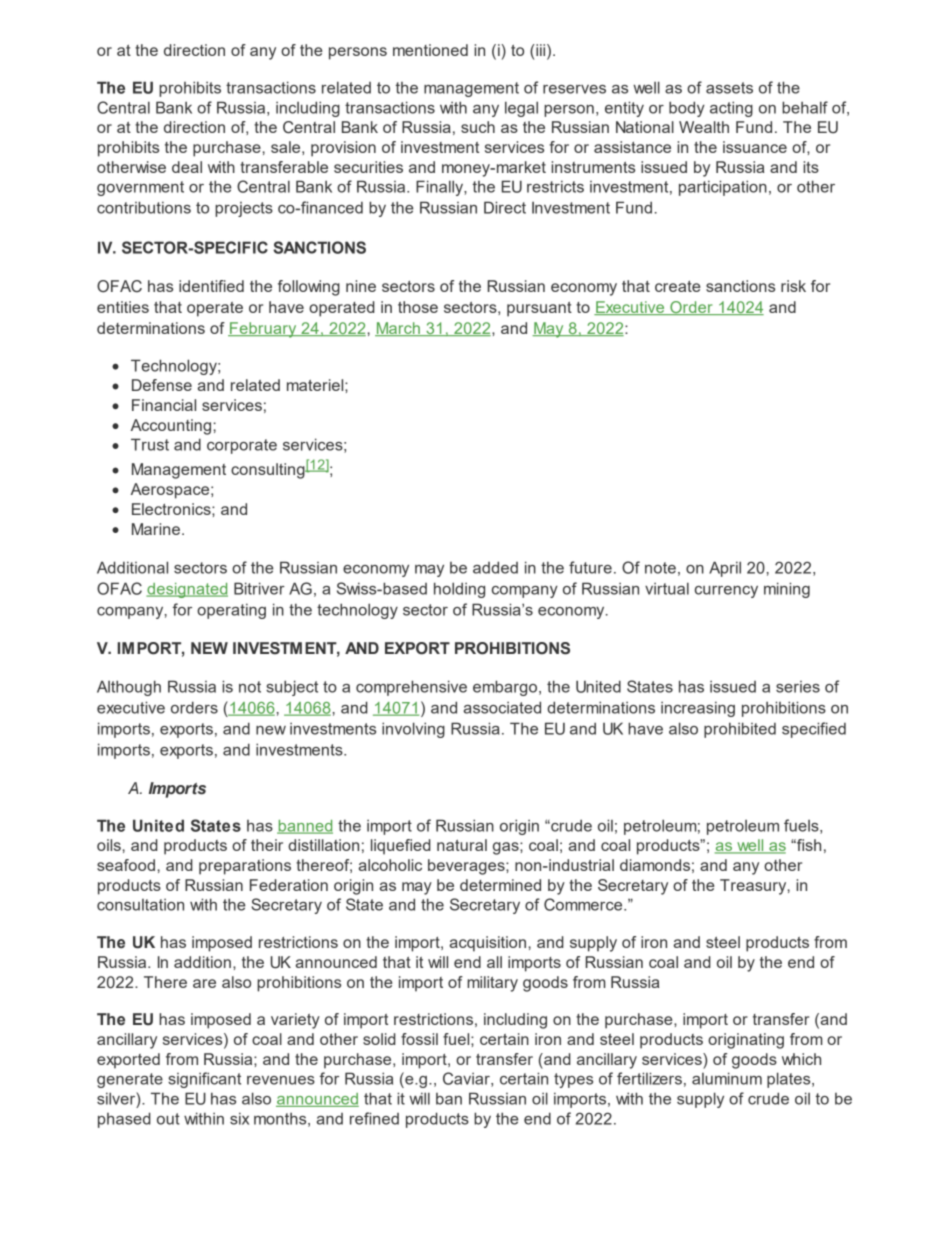  What do you see at coordinates (430, 50) in the screenshot?
I see `mentioned` at bounding box center [430, 50].
